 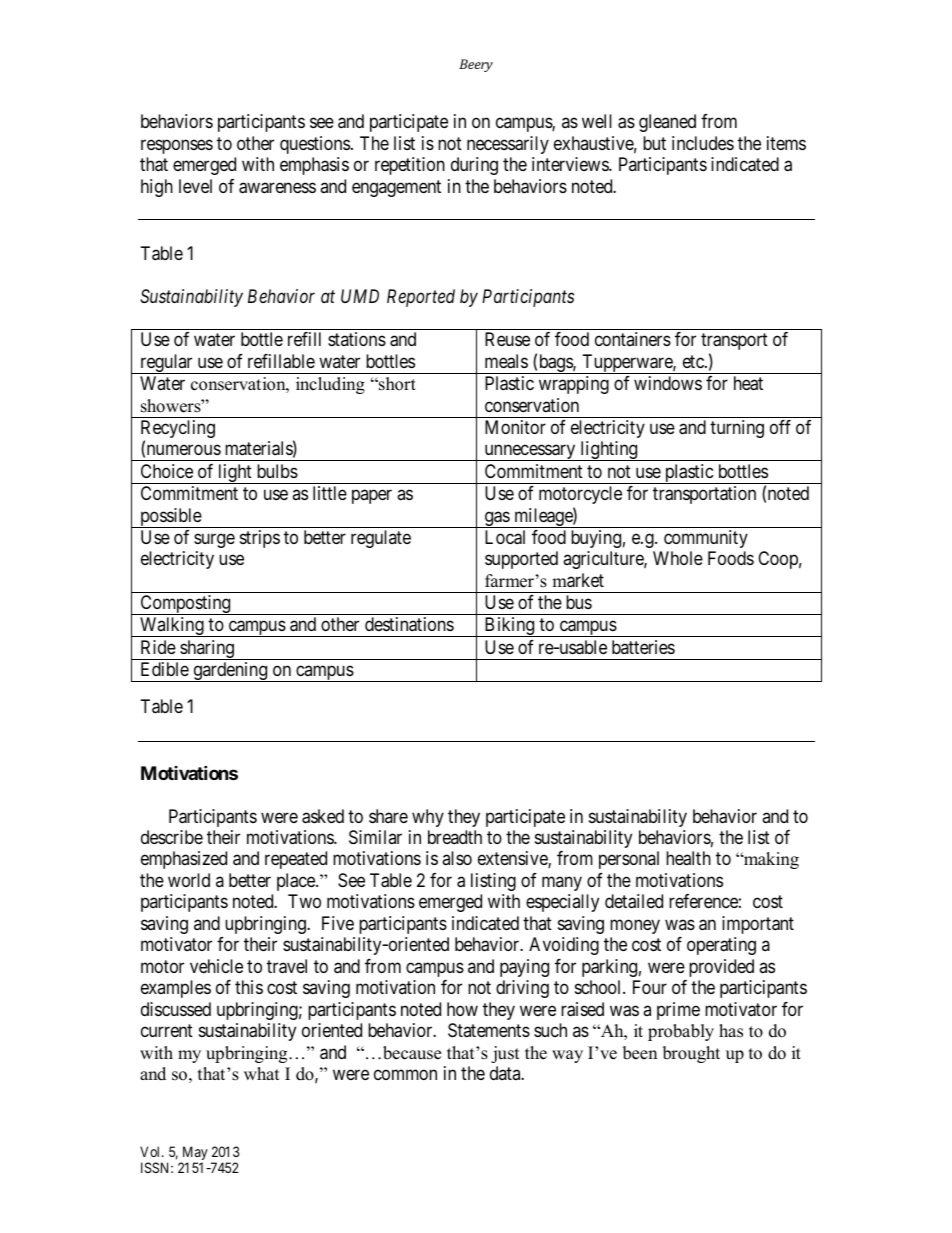 What do you see at coordinates (428, 818) in the screenshot?
I see `why` at bounding box center [428, 818].
